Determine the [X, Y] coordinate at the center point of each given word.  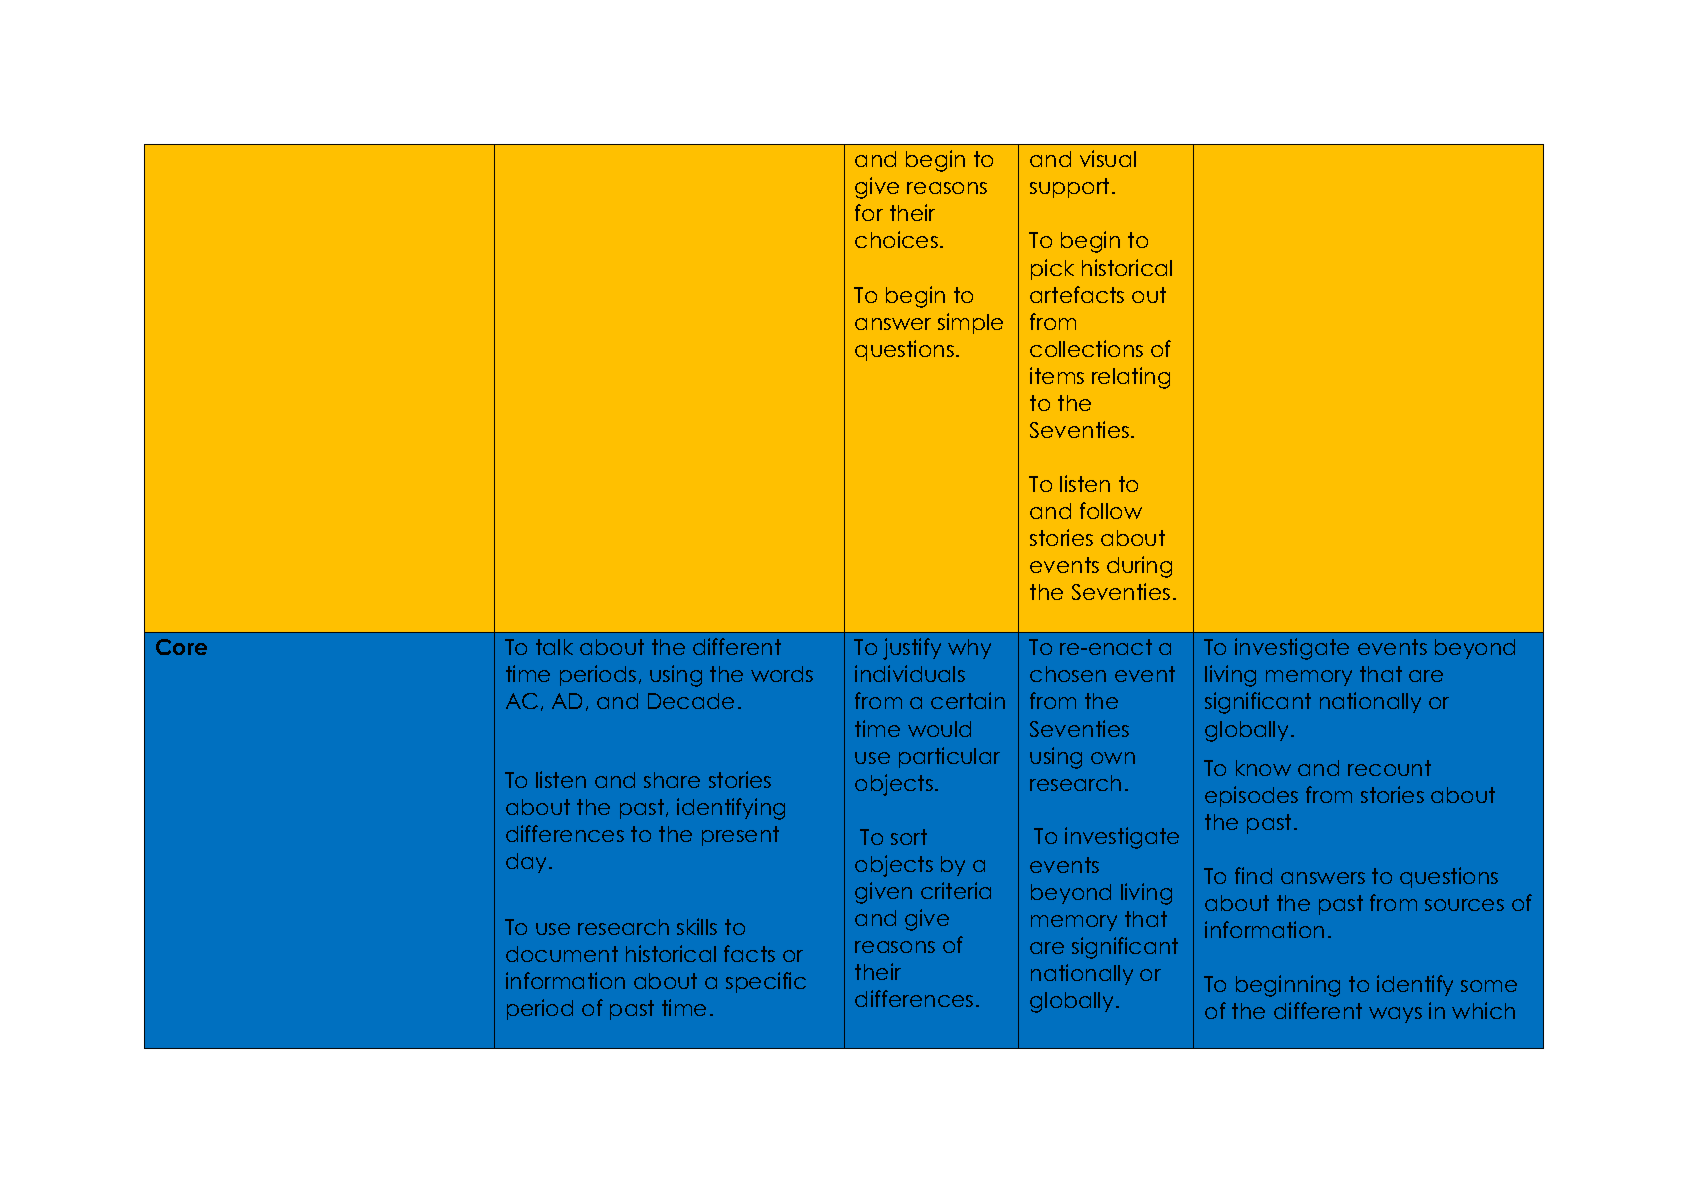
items [1057, 375]
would [939, 729]
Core [181, 647]
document [562, 954]
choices [896, 239]
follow [1111, 510]
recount [1389, 768]
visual [1108, 158]
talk [554, 647]
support [1069, 188]
